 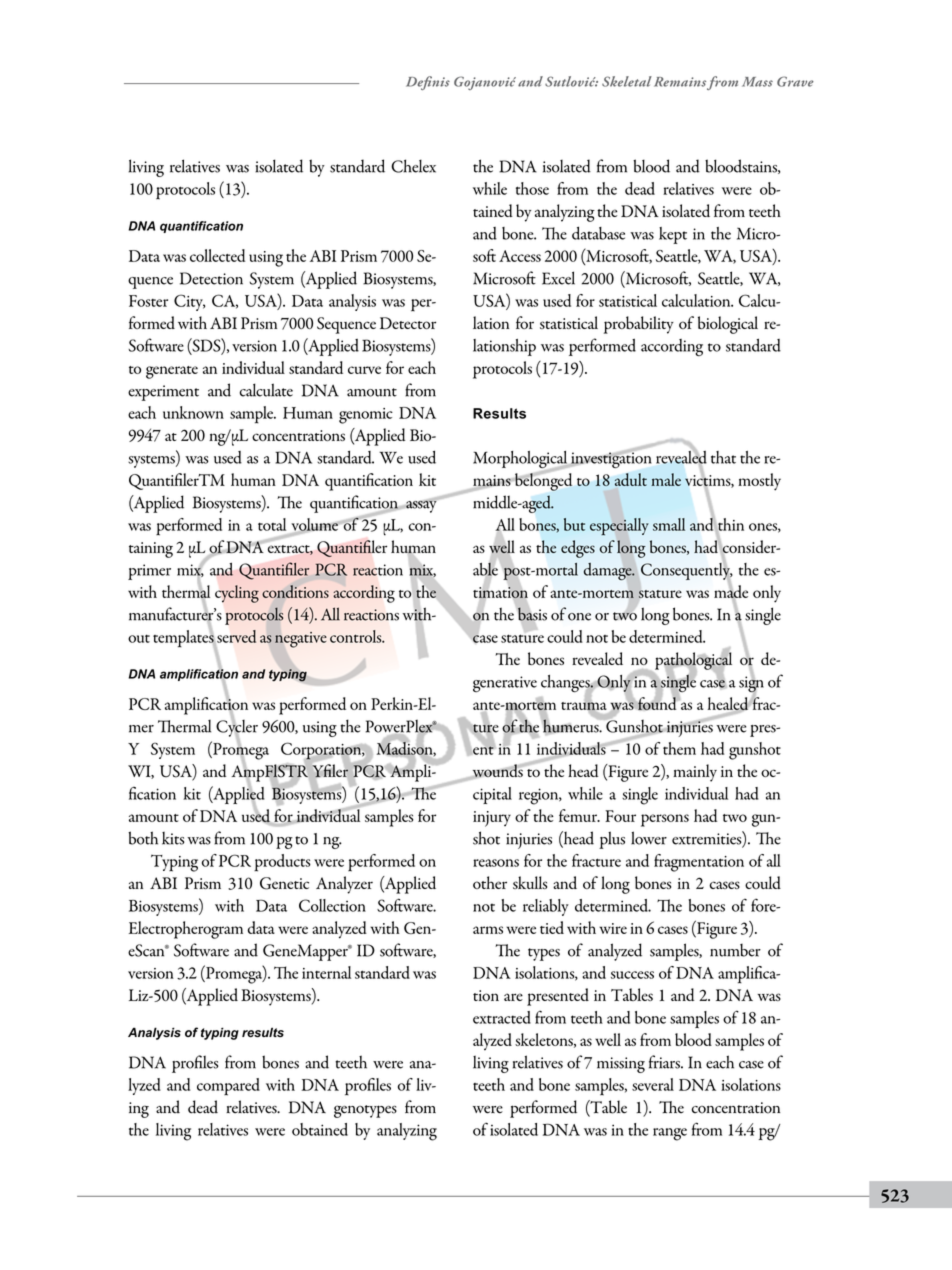 I want to click on edges, so click(x=578, y=549).
